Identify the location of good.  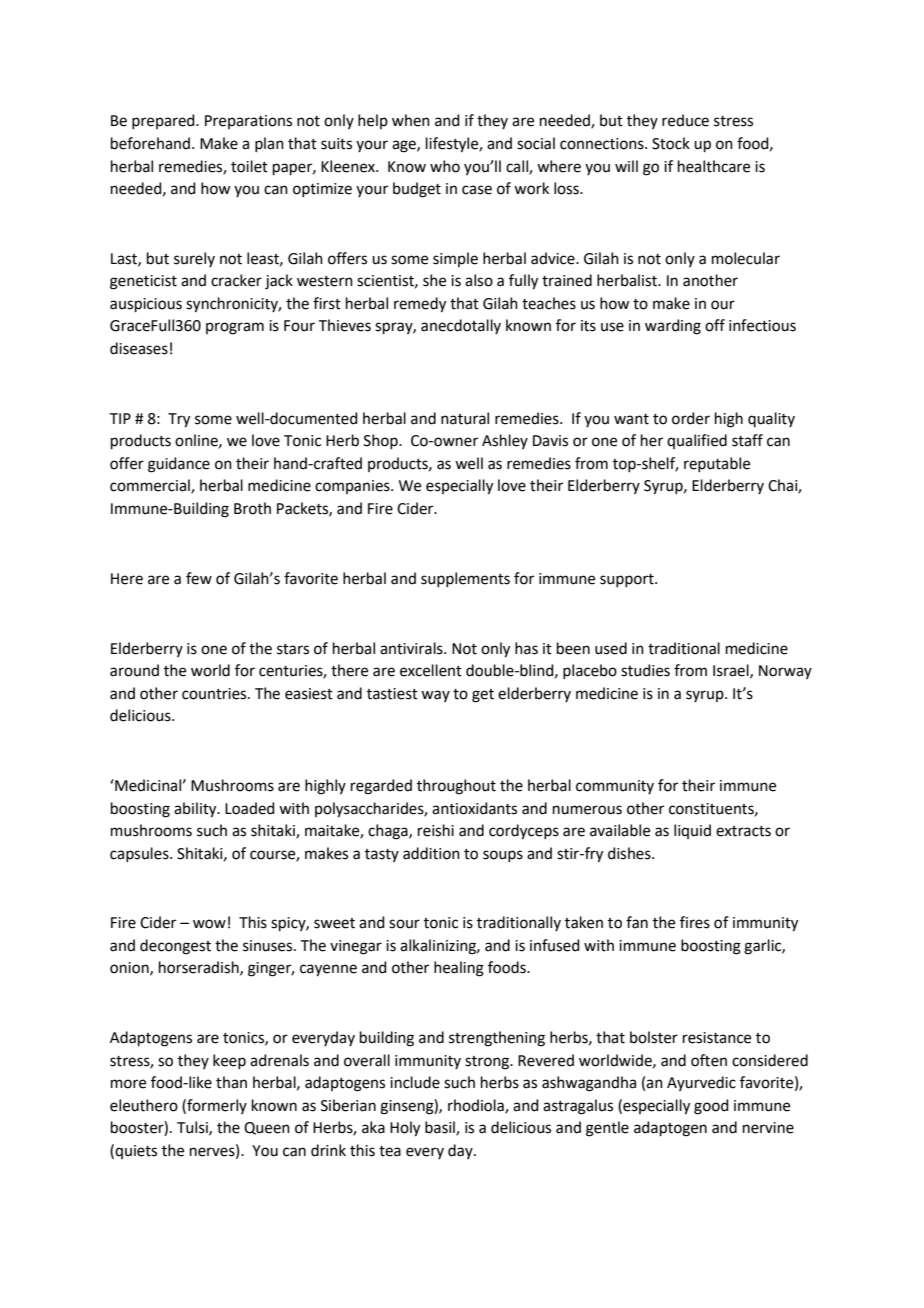
(711, 1107).
